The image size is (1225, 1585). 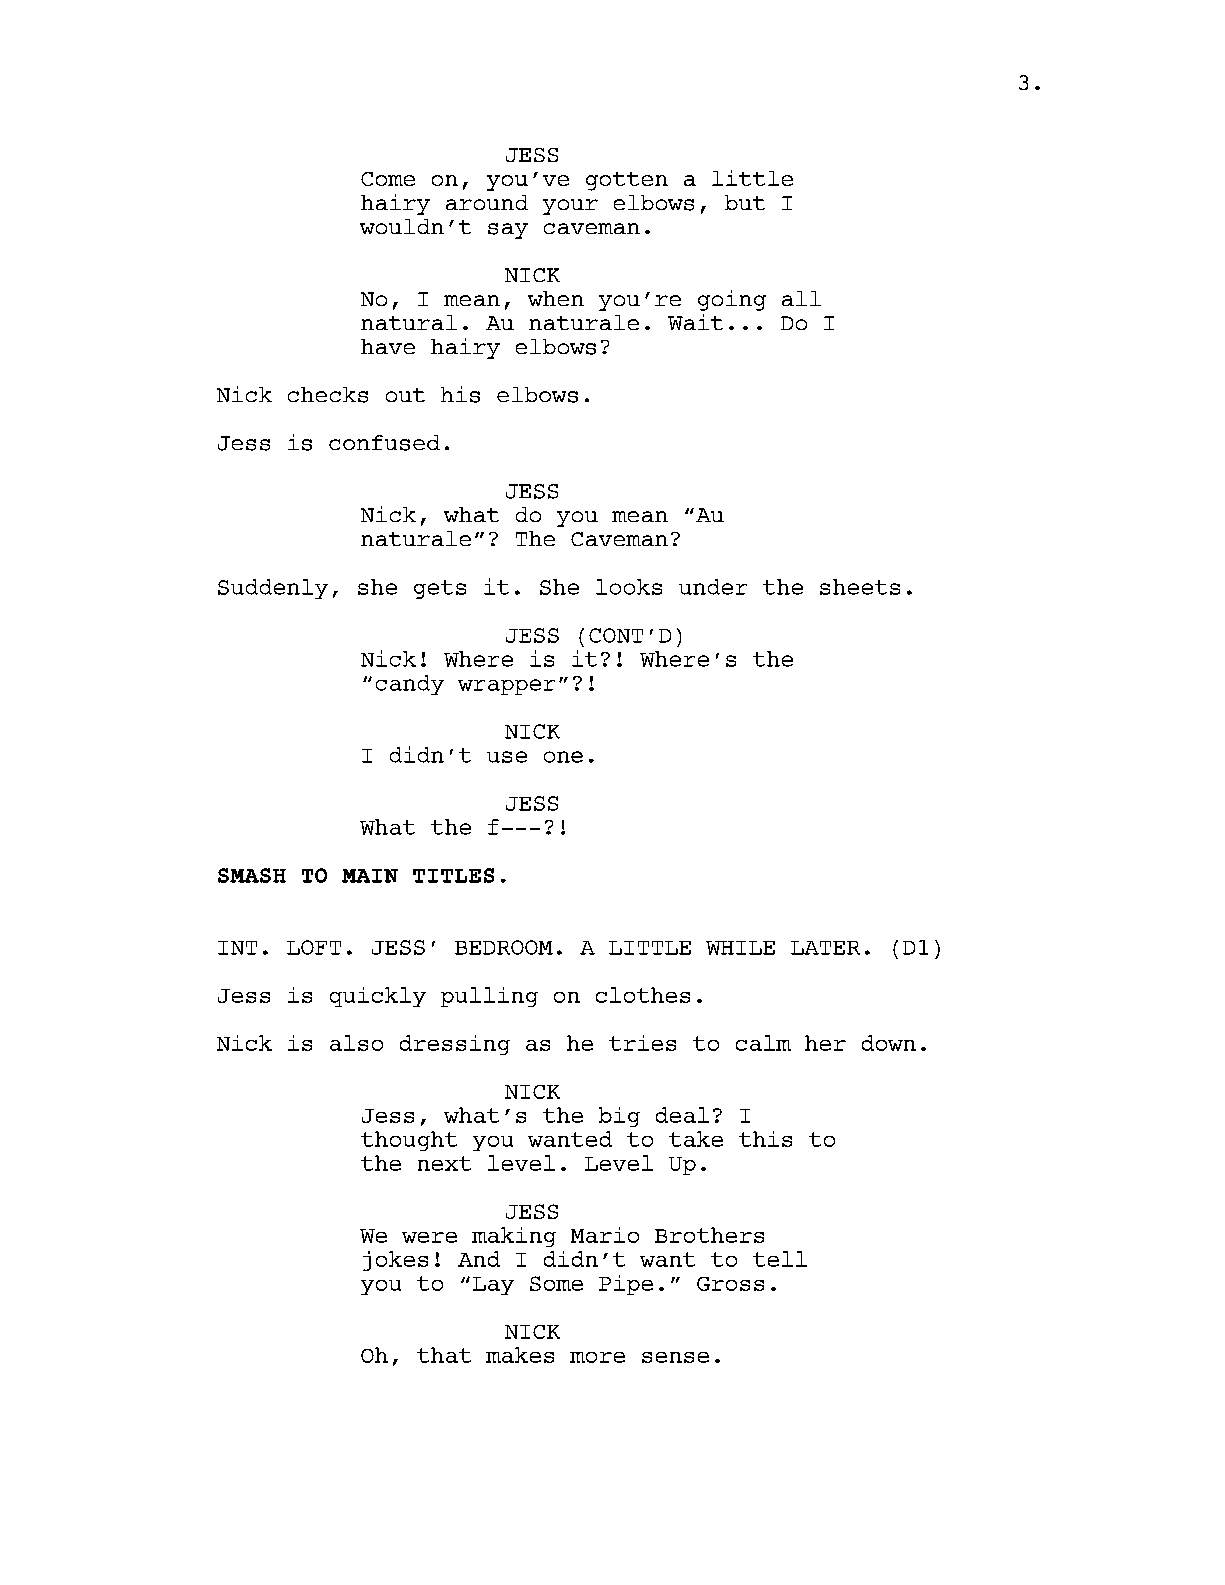 What do you see at coordinates (825, 948) in the screenshot?
I see `LATER` at bounding box center [825, 948].
